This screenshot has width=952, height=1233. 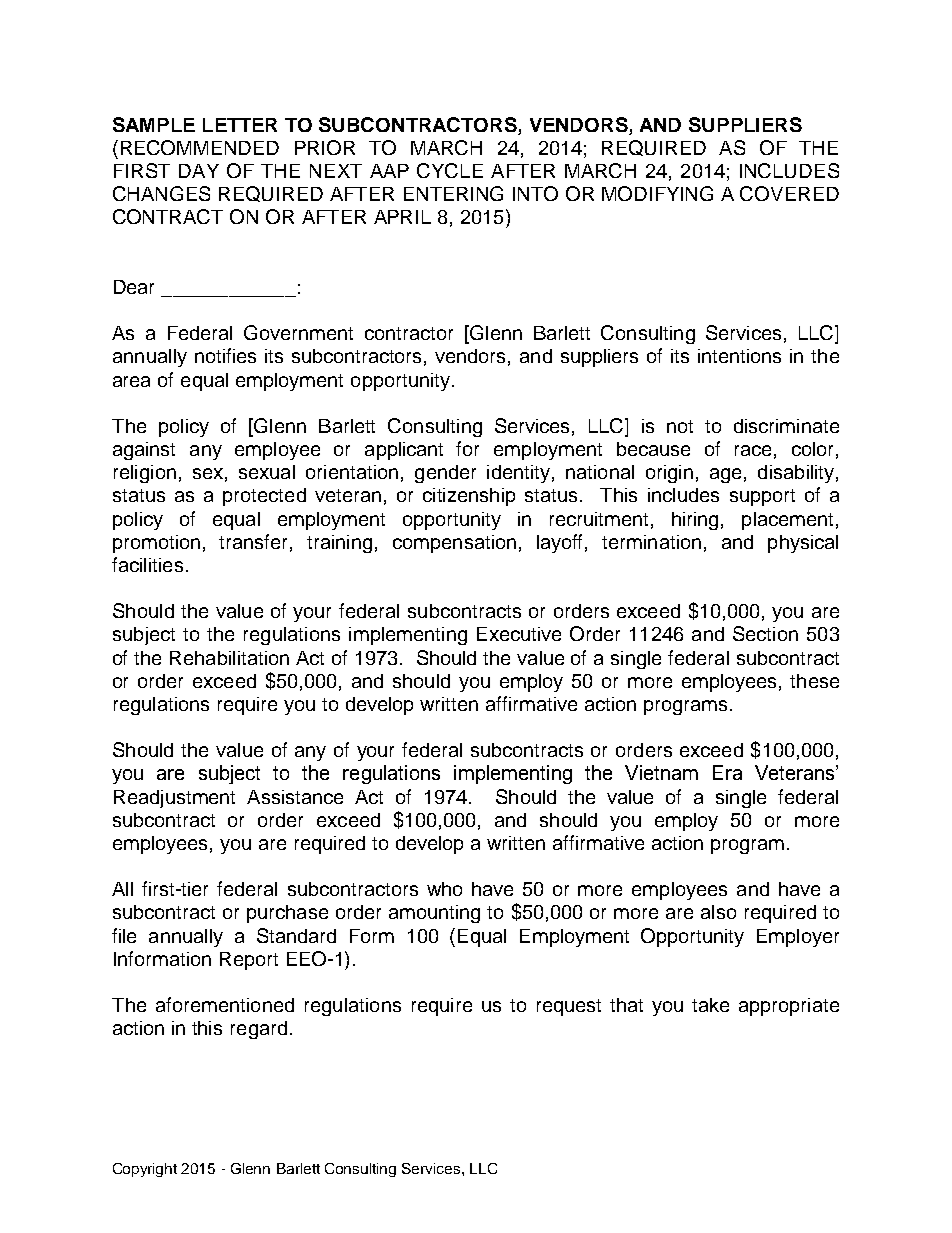 What do you see at coordinates (200, 147) in the screenshot?
I see `RECOMMENDED` at bounding box center [200, 147].
